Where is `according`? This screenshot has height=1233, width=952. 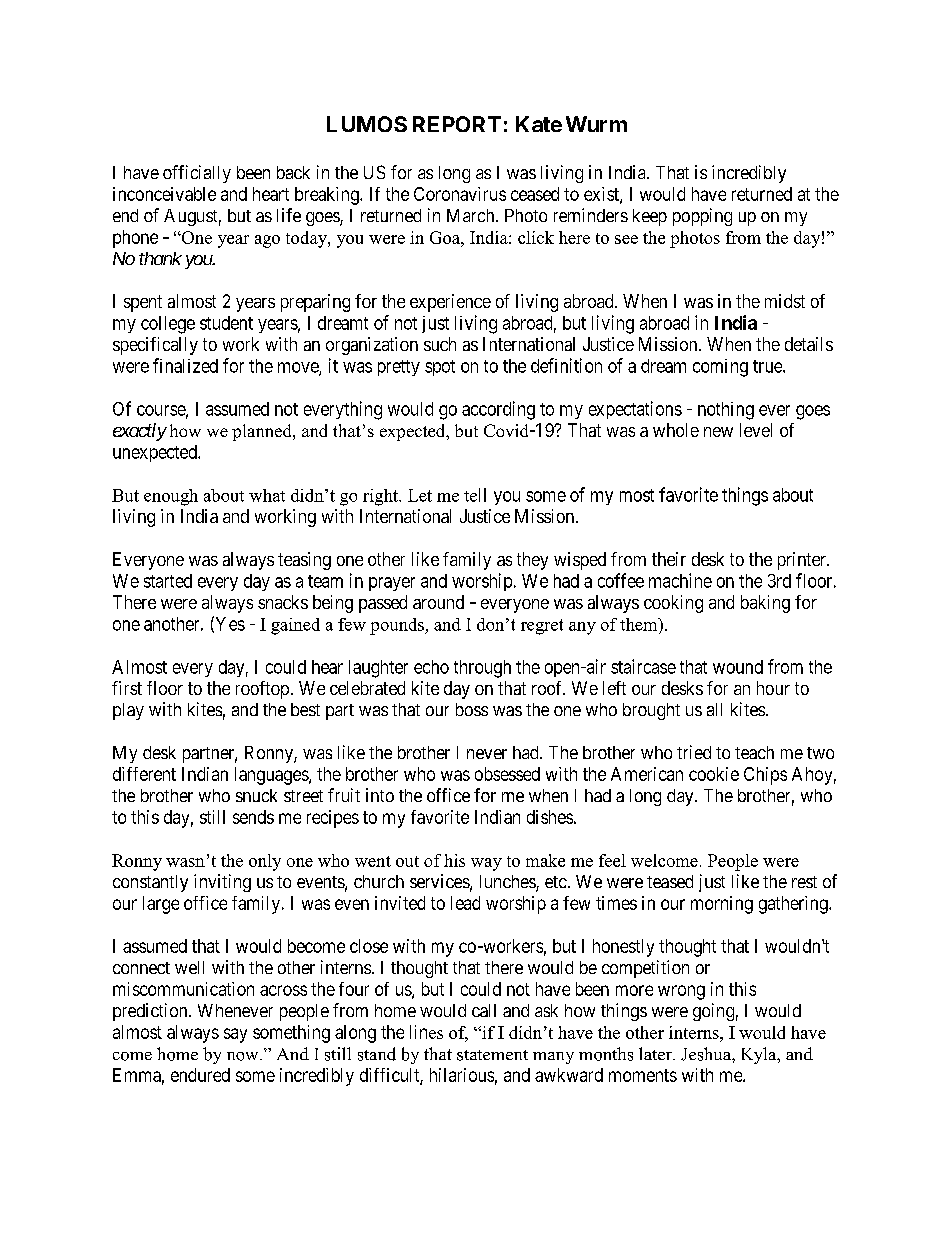 according is located at coordinates (498, 410).
